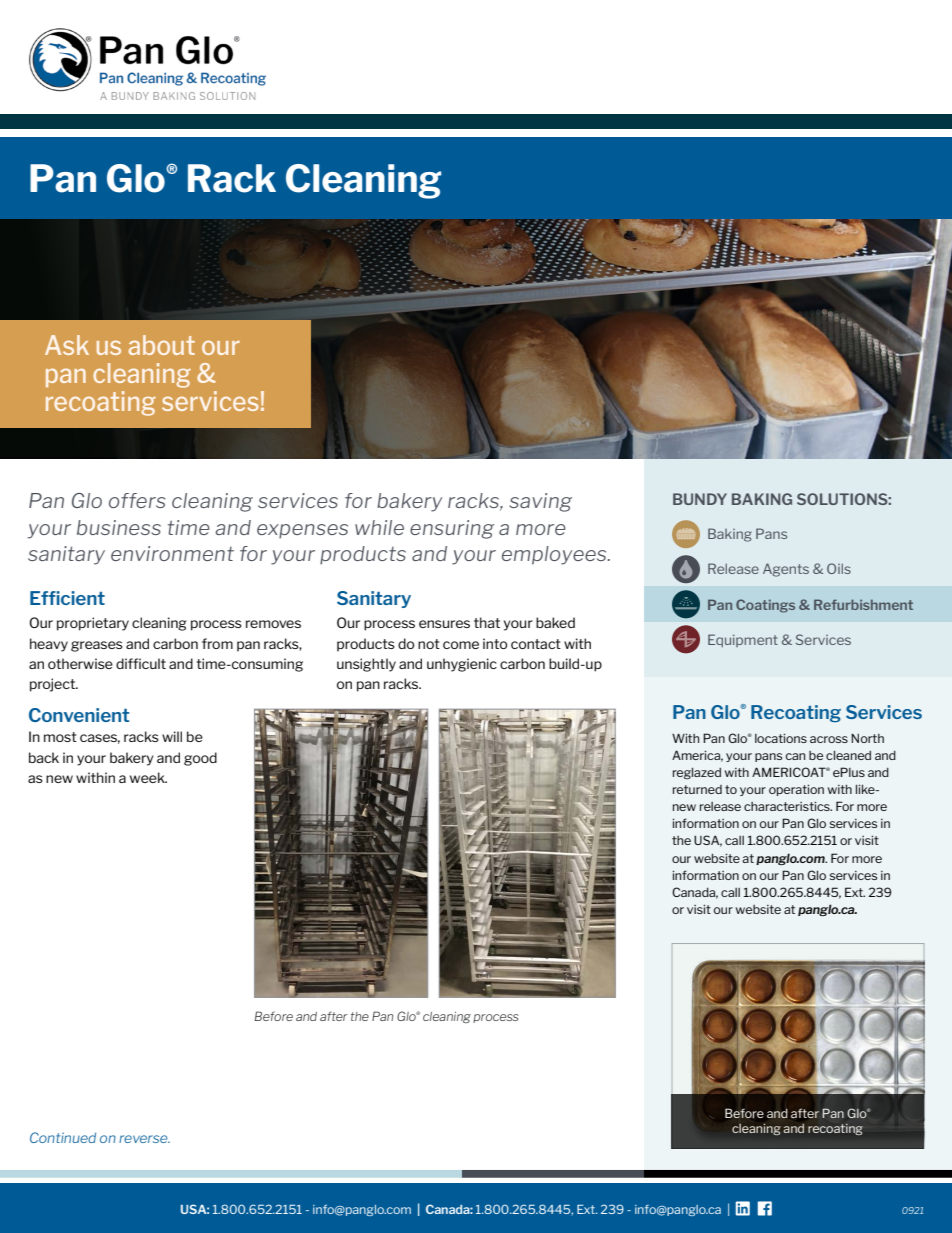 The width and height of the screenshot is (952, 1233). Describe the element at coordinates (148, 777) in the screenshot. I see `week` at that location.
